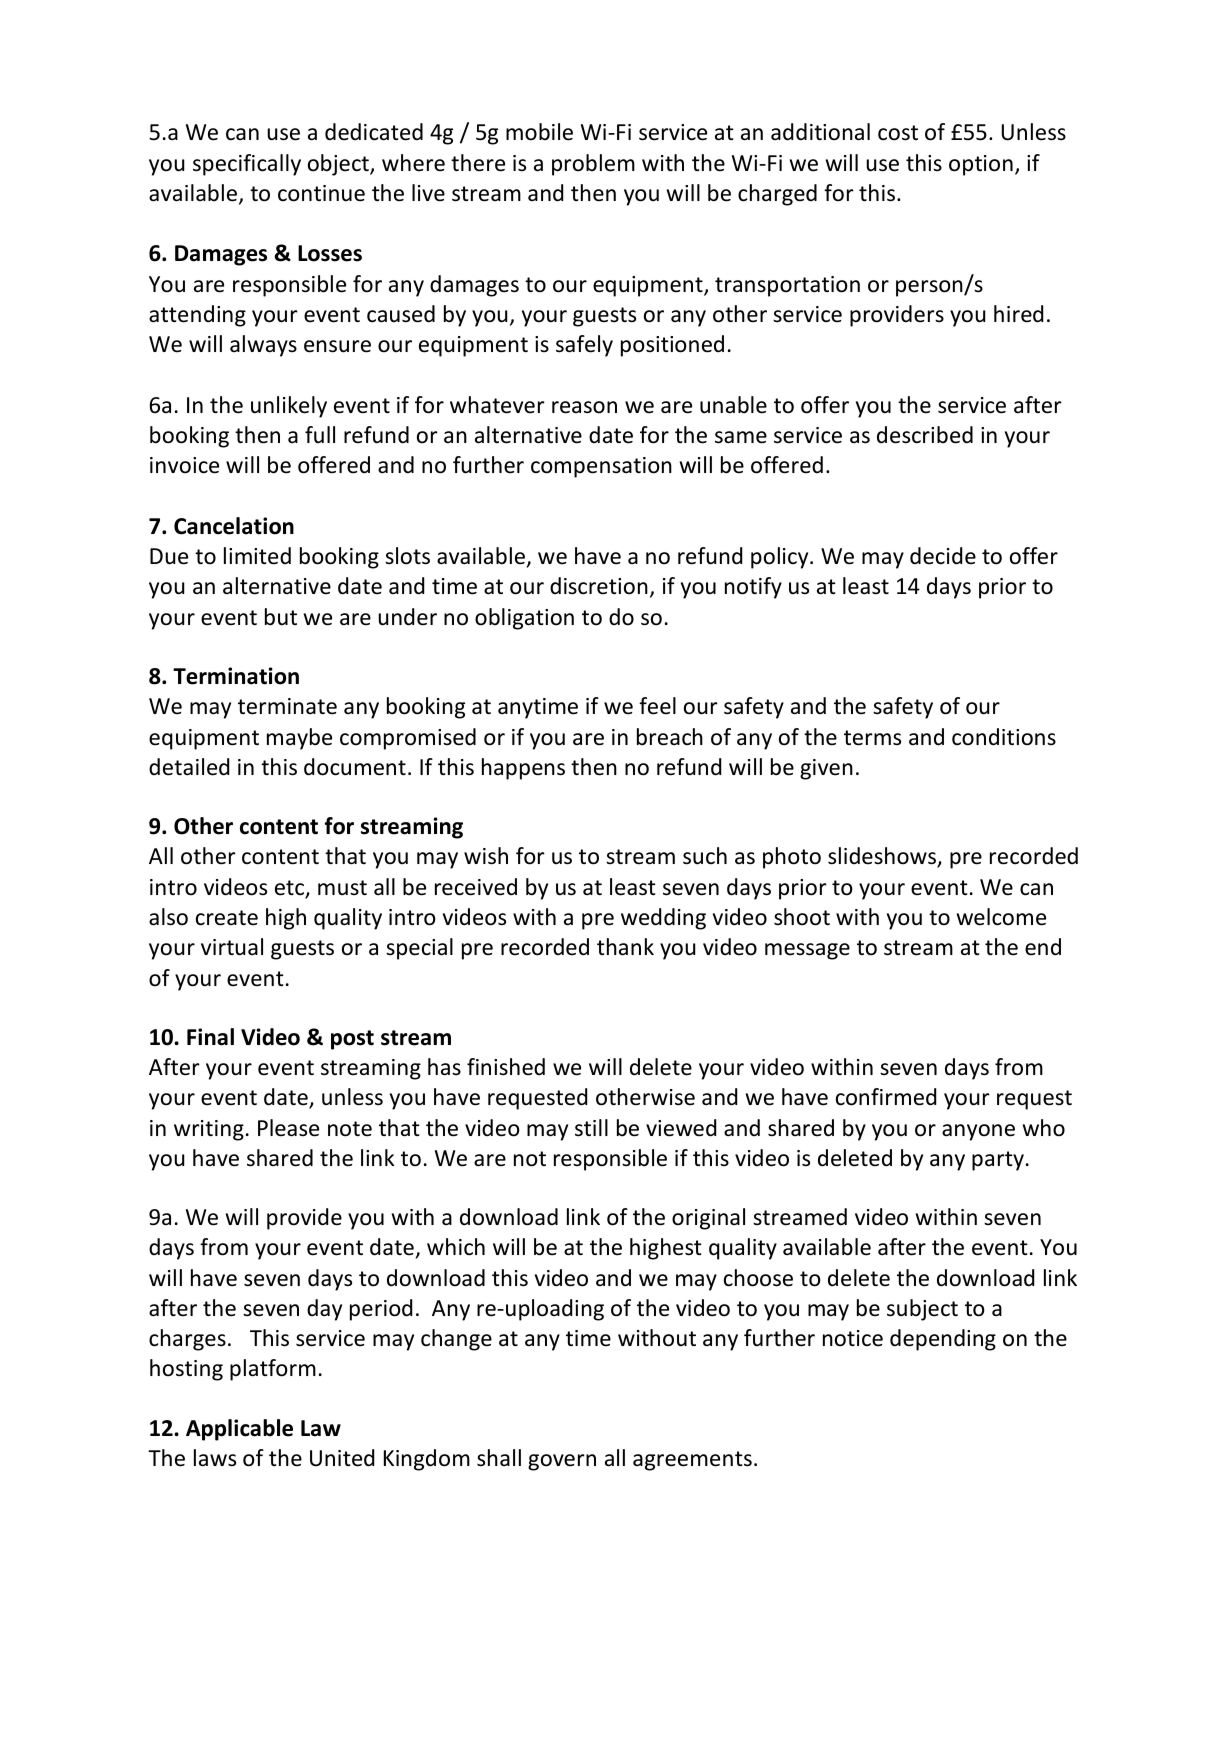  I want to click on discretion, so click(599, 586).
